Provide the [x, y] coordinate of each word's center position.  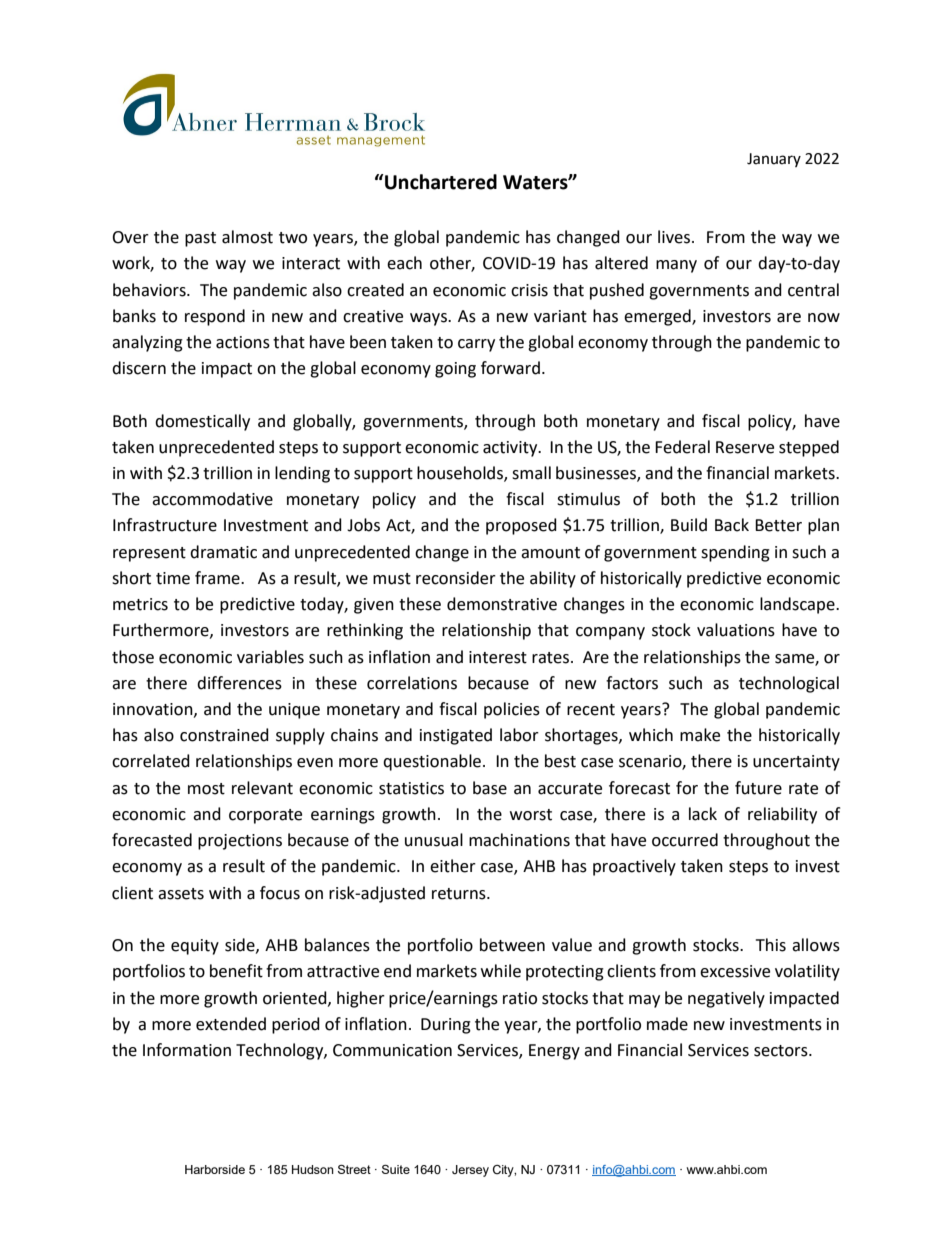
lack [703, 814]
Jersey [470, 1171]
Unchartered [440, 182]
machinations [519, 840]
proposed [521, 526]
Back [732, 525]
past [200, 239]
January [774, 160]
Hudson [313, 1169]
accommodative [212, 499]
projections [240, 842]
